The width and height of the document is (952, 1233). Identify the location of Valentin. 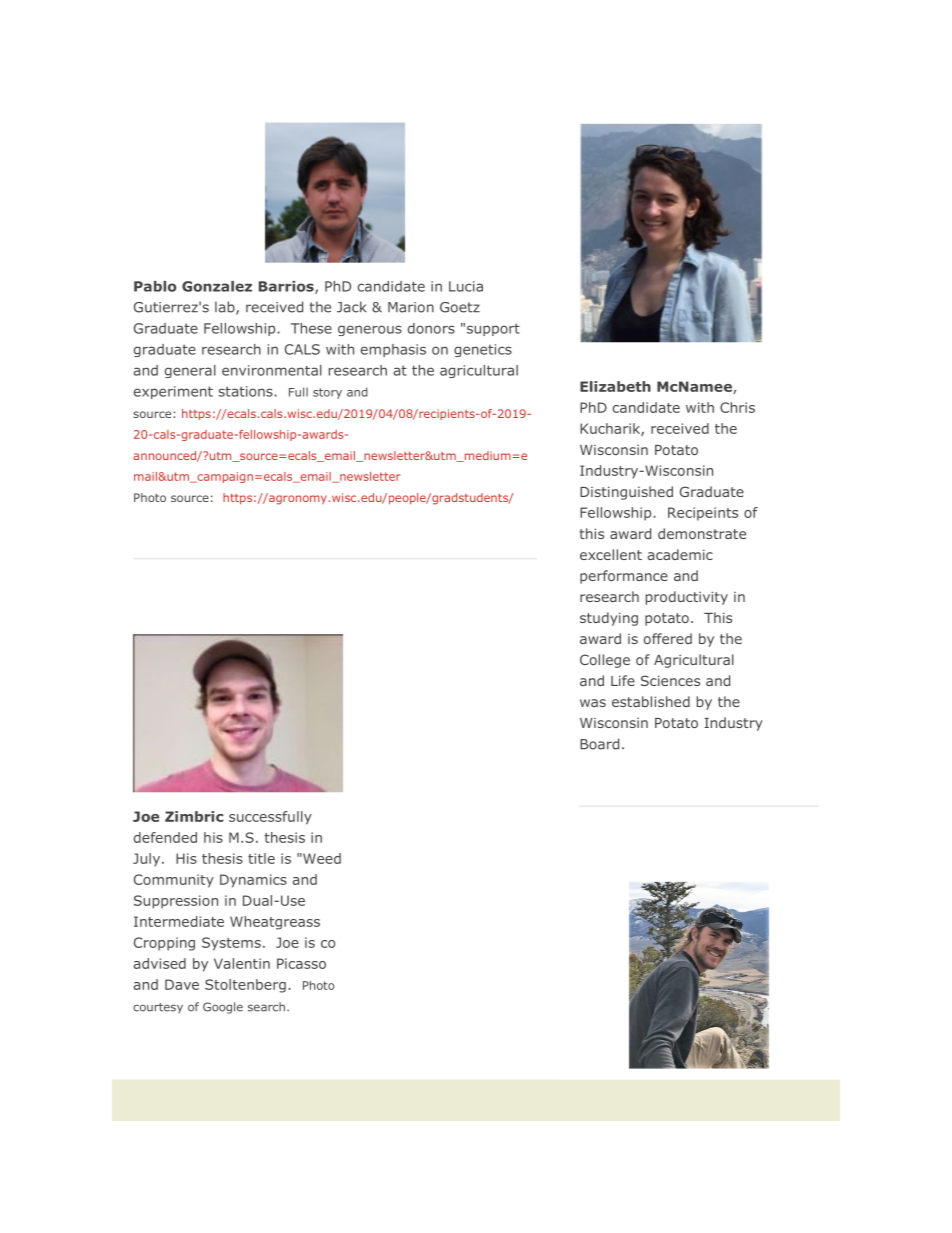
(242, 963).
